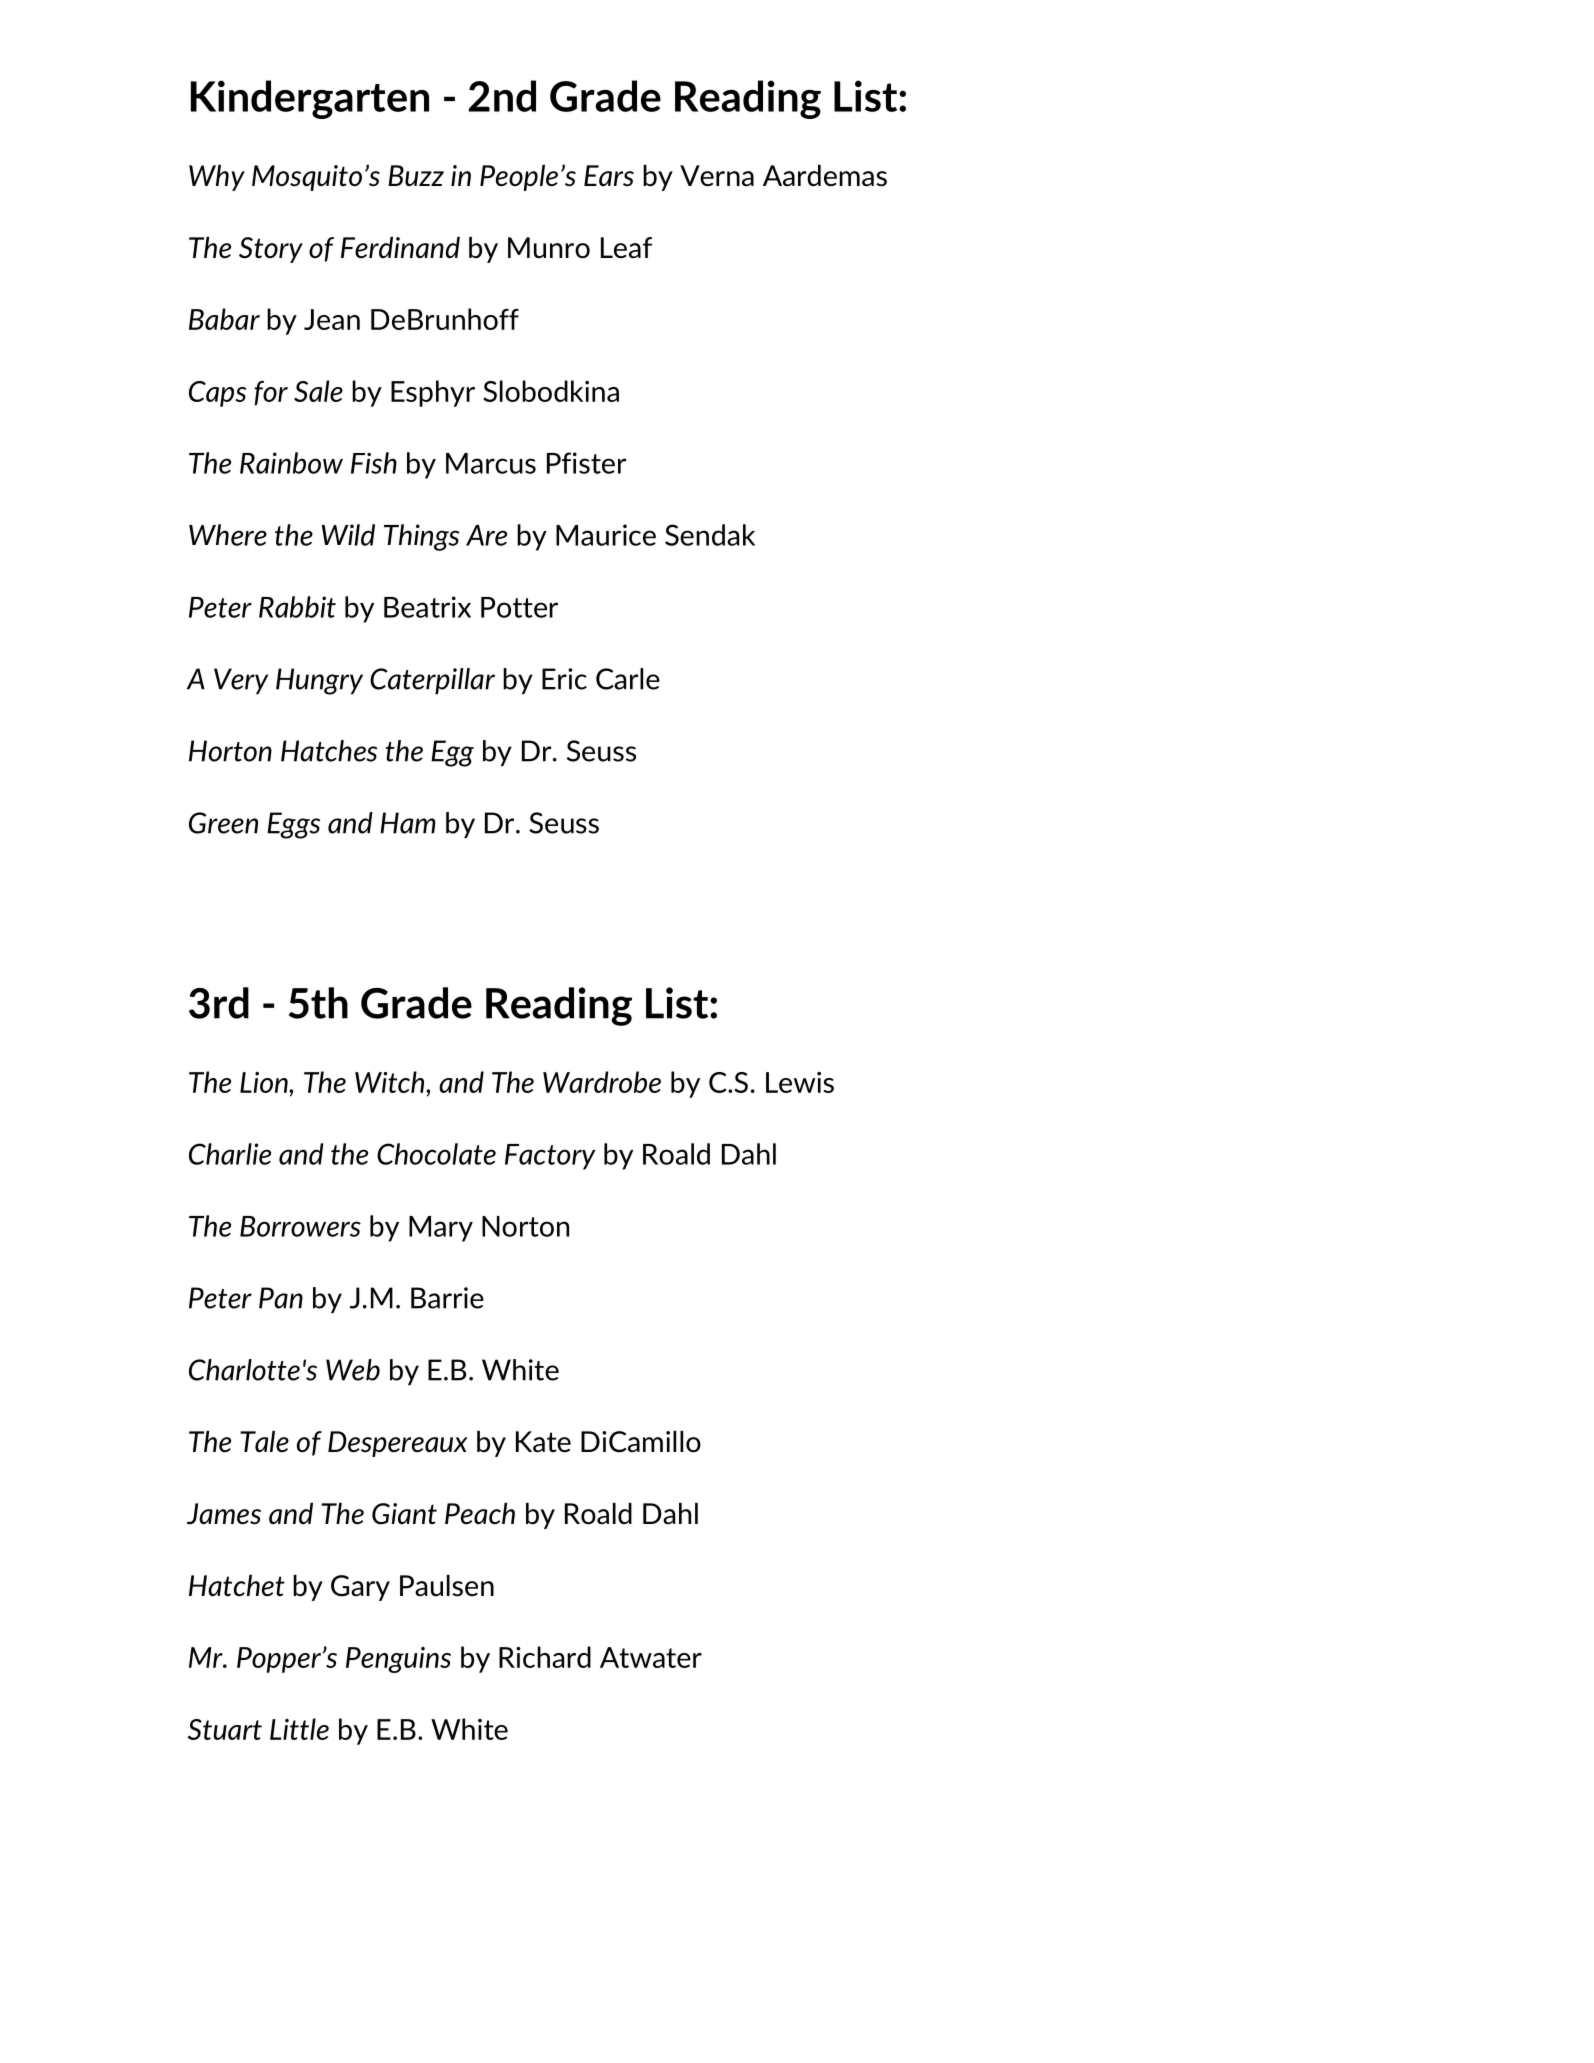 The width and height of the image is (1594, 2063). Describe the element at coordinates (310, 99) in the image. I see `Kindergarten` at that location.
